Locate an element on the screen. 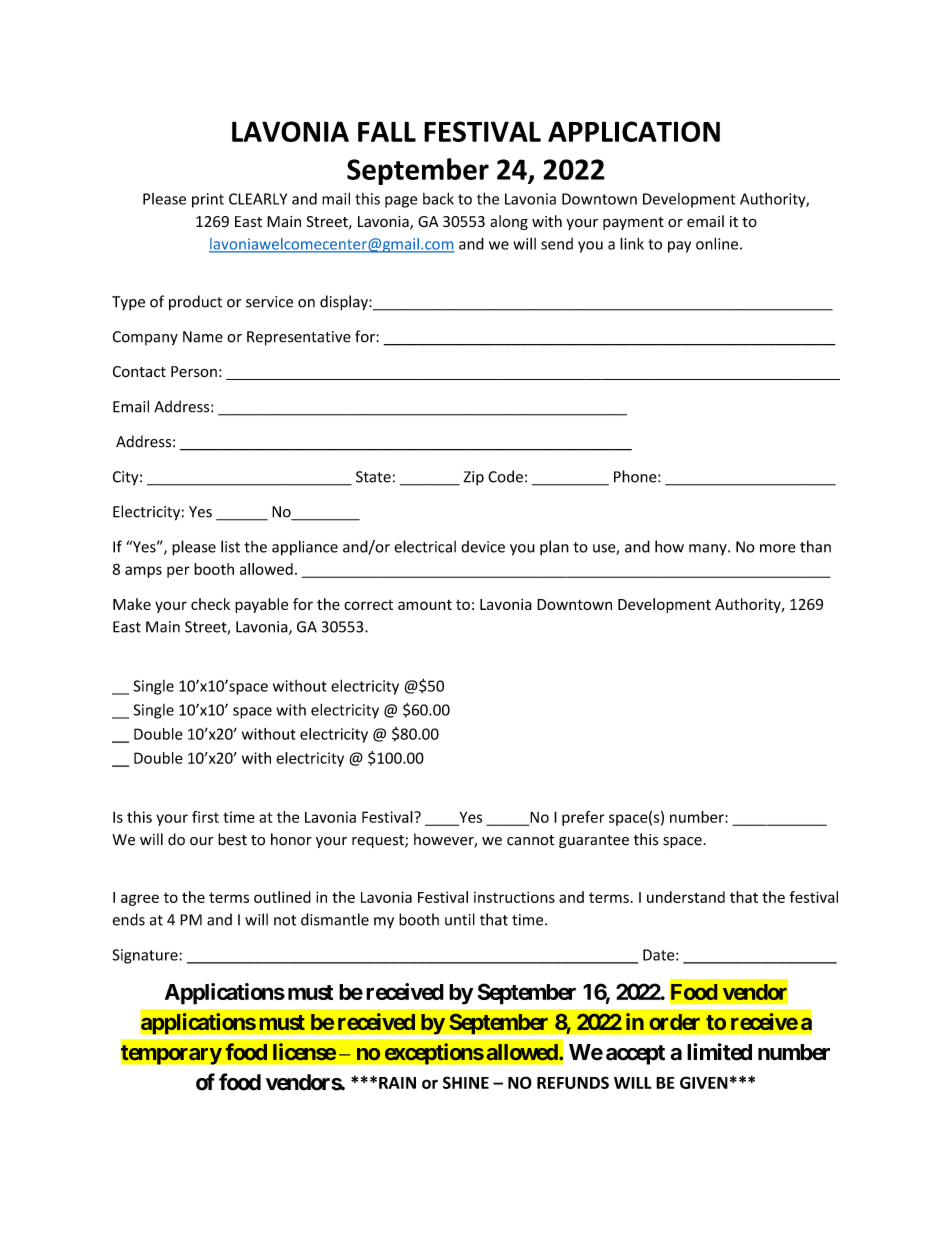  more is located at coordinates (778, 548).
